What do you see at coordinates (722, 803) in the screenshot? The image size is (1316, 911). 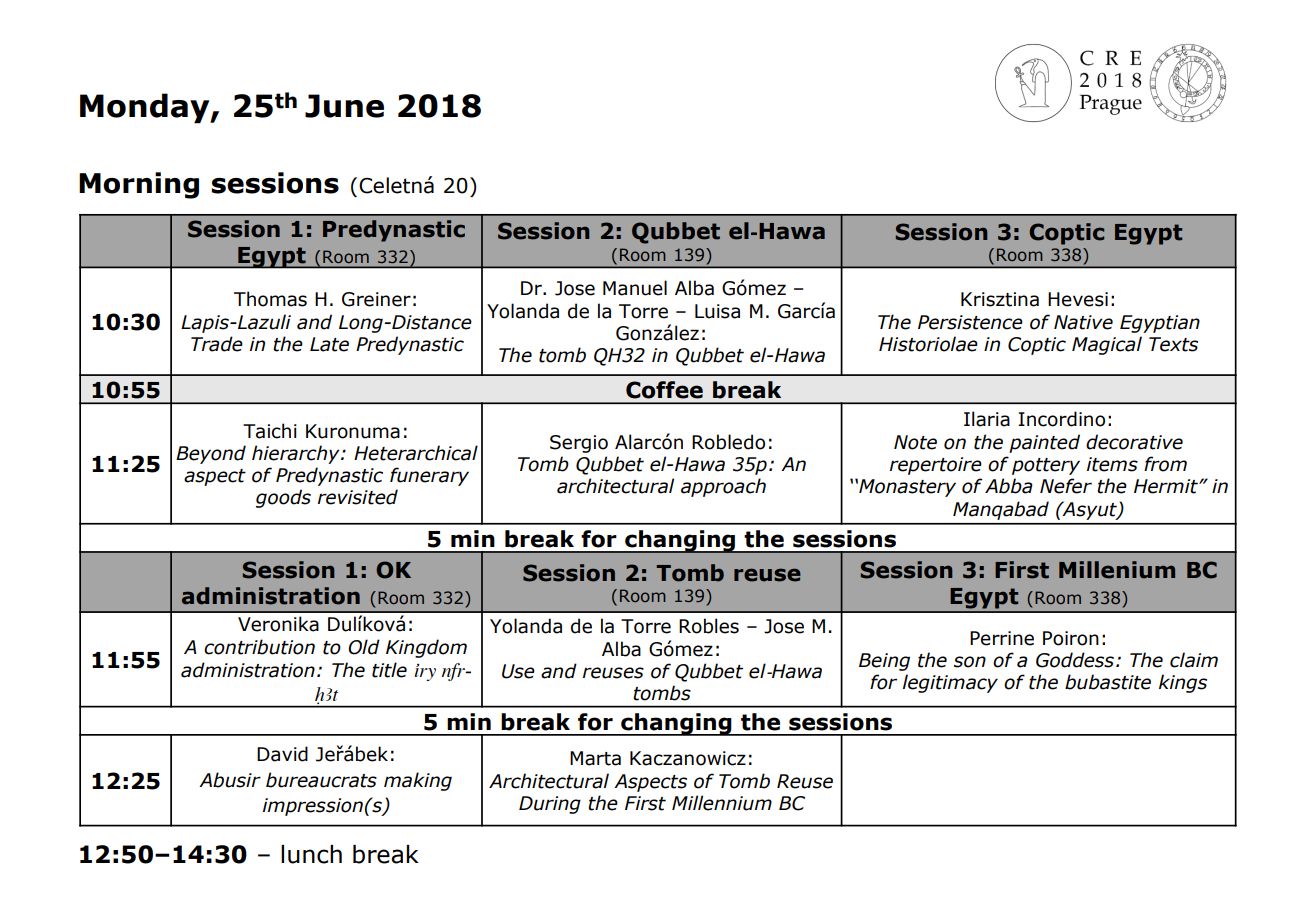 I see `Millennium` at bounding box center [722, 803].
